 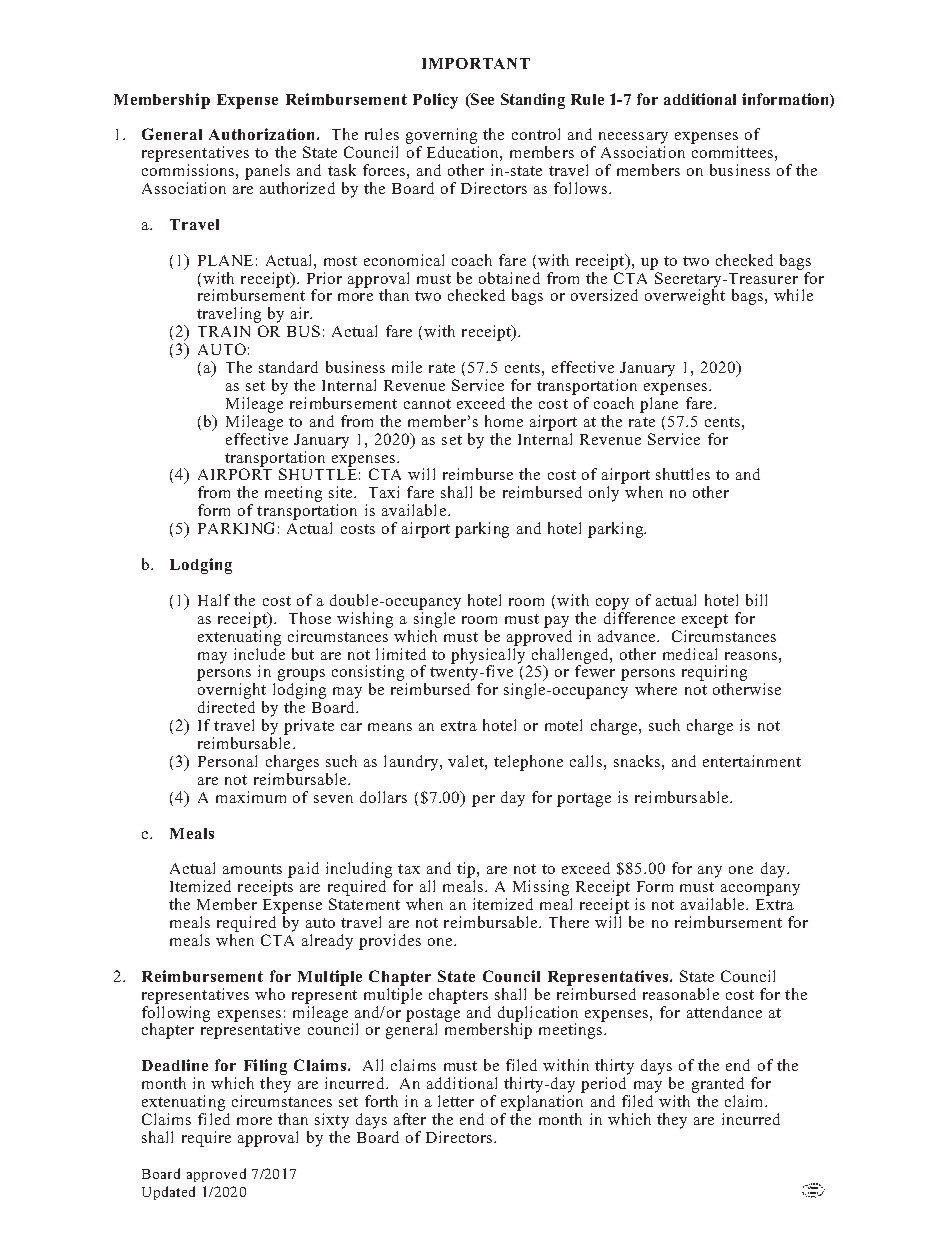 I want to click on Authorization, so click(x=263, y=134).
